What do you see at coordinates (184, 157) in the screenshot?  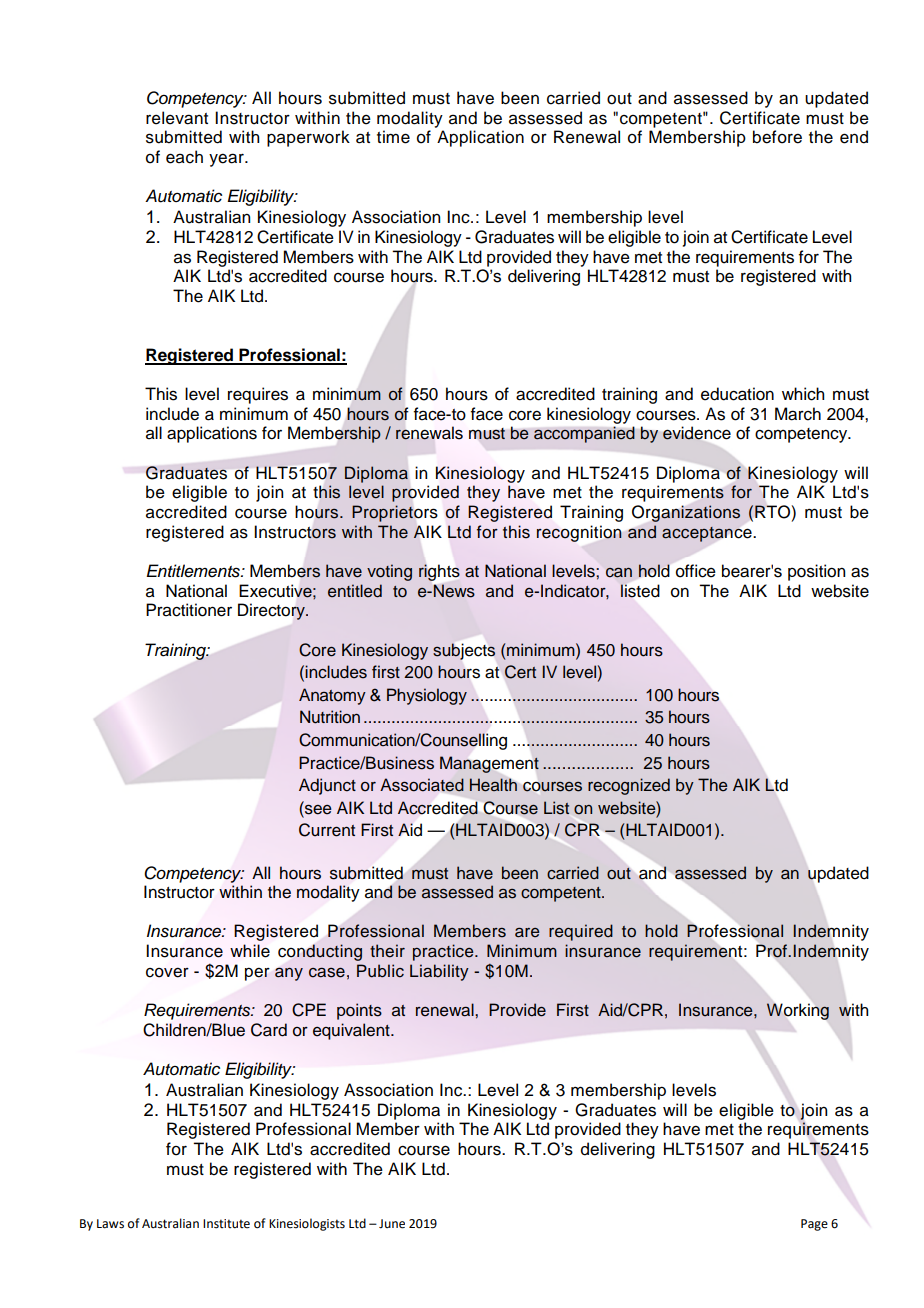 I see `each` at bounding box center [184, 157].
